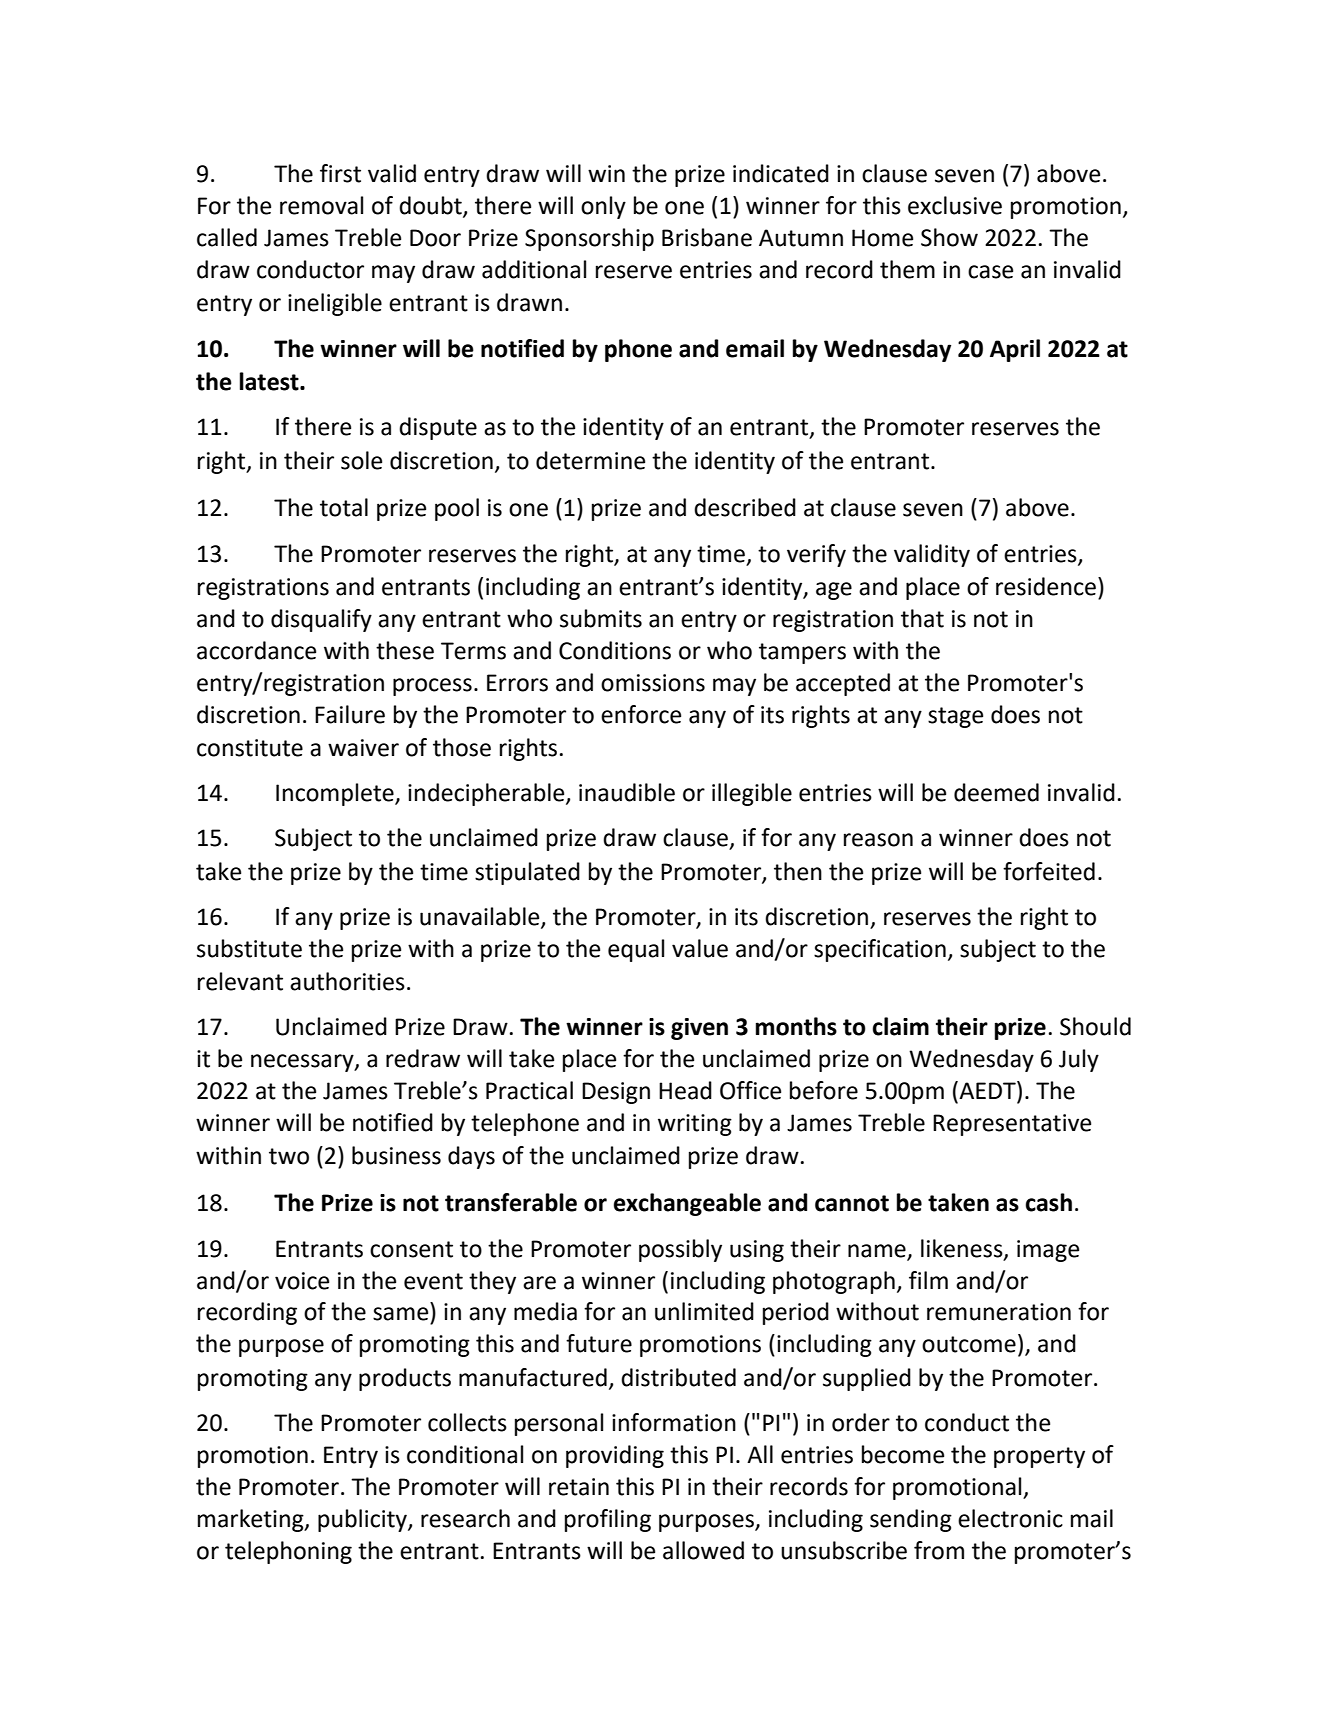  Describe the element at coordinates (955, 205) in the document. I see `exclusive` at that location.
